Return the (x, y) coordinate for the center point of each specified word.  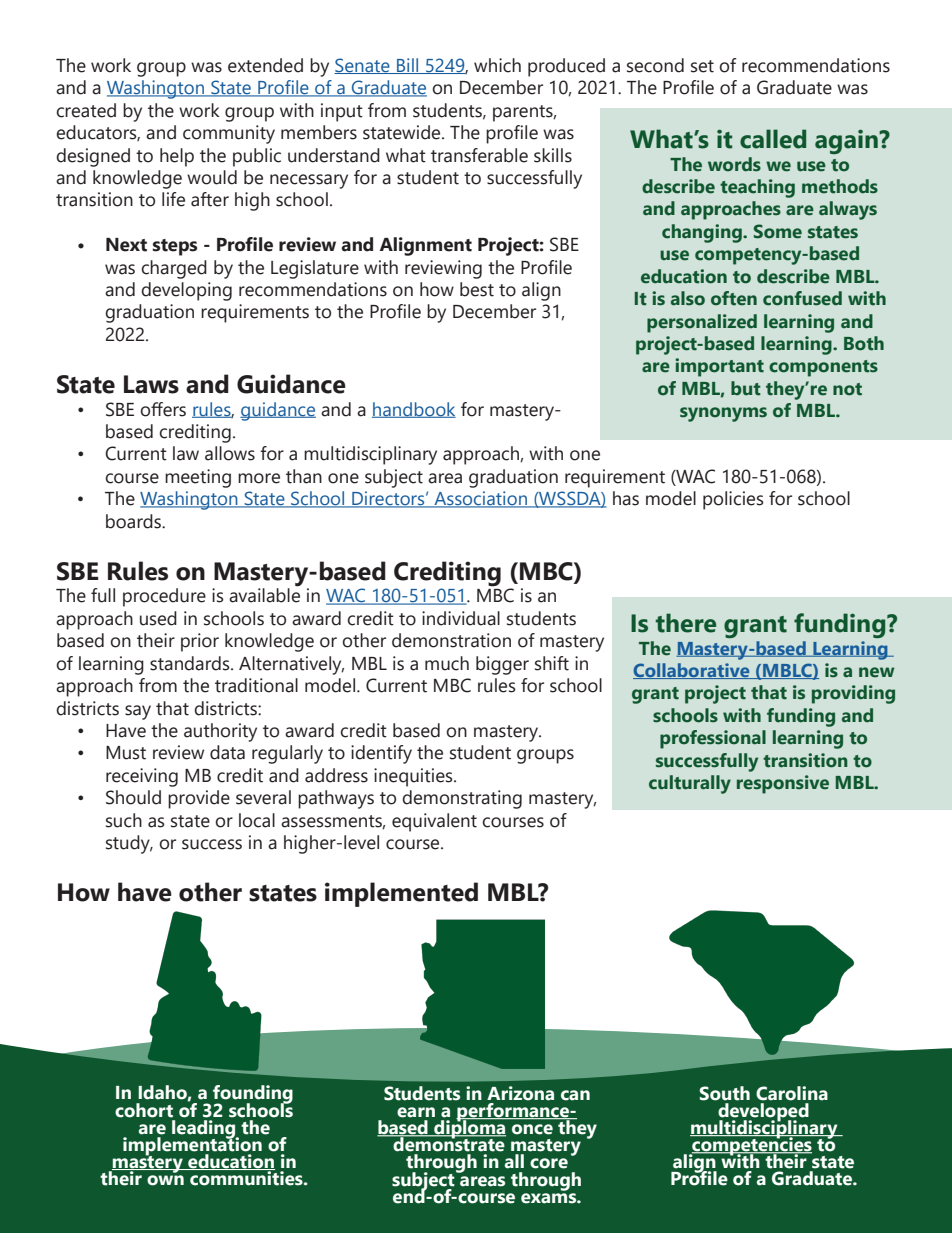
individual (461, 618)
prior (200, 642)
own (165, 1180)
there (686, 623)
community (229, 134)
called (773, 139)
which (497, 65)
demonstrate (448, 1143)
